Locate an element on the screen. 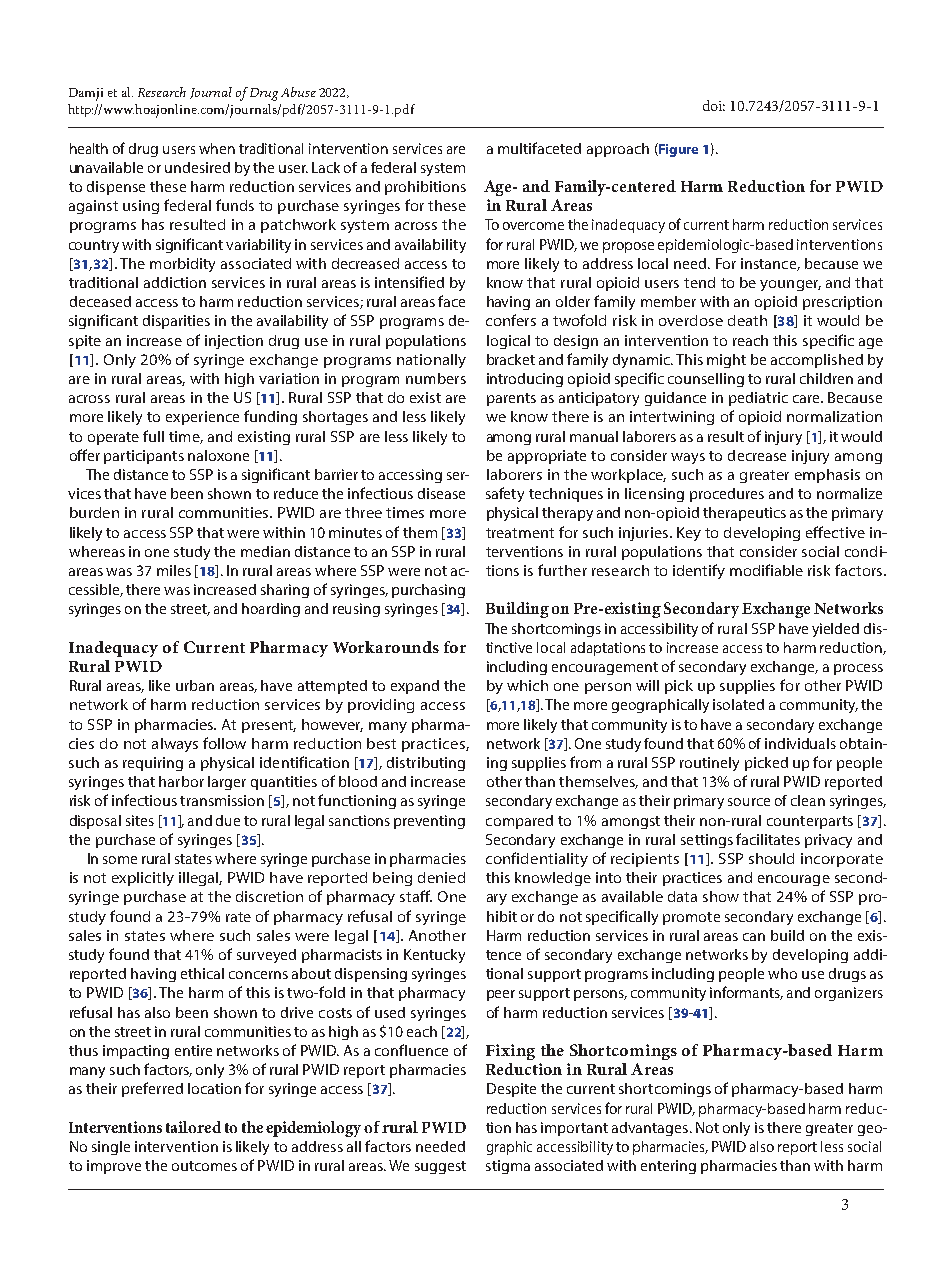 This screenshot has width=952, height=1270. yielded is located at coordinates (835, 630).
